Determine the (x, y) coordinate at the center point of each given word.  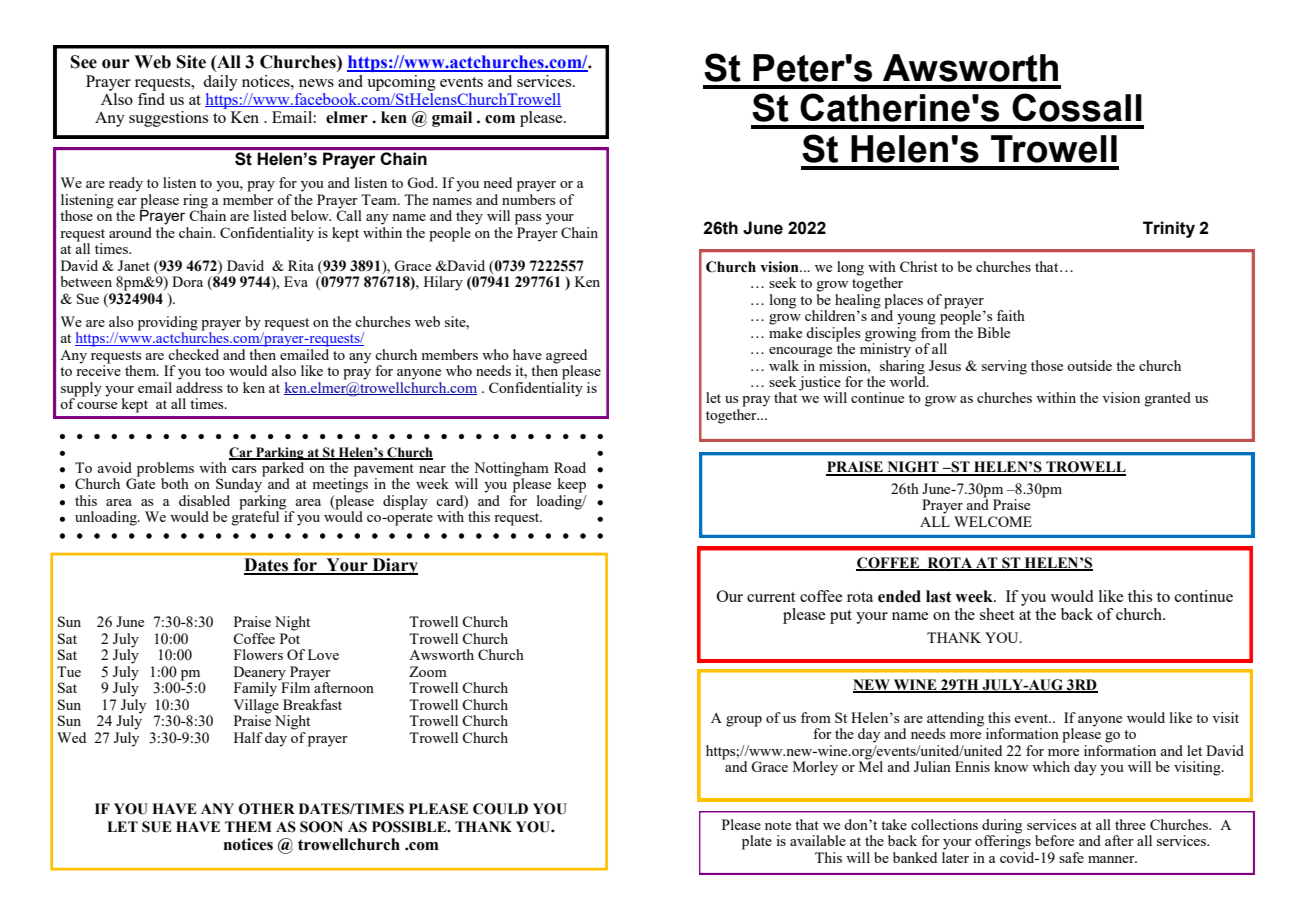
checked (193, 354)
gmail (452, 119)
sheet (997, 614)
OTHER (267, 809)
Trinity (1169, 229)
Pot (290, 638)
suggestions (168, 119)
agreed (566, 357)
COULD (500, 809)
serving (1004, 367)
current (771, 597)
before (1054, 840)
